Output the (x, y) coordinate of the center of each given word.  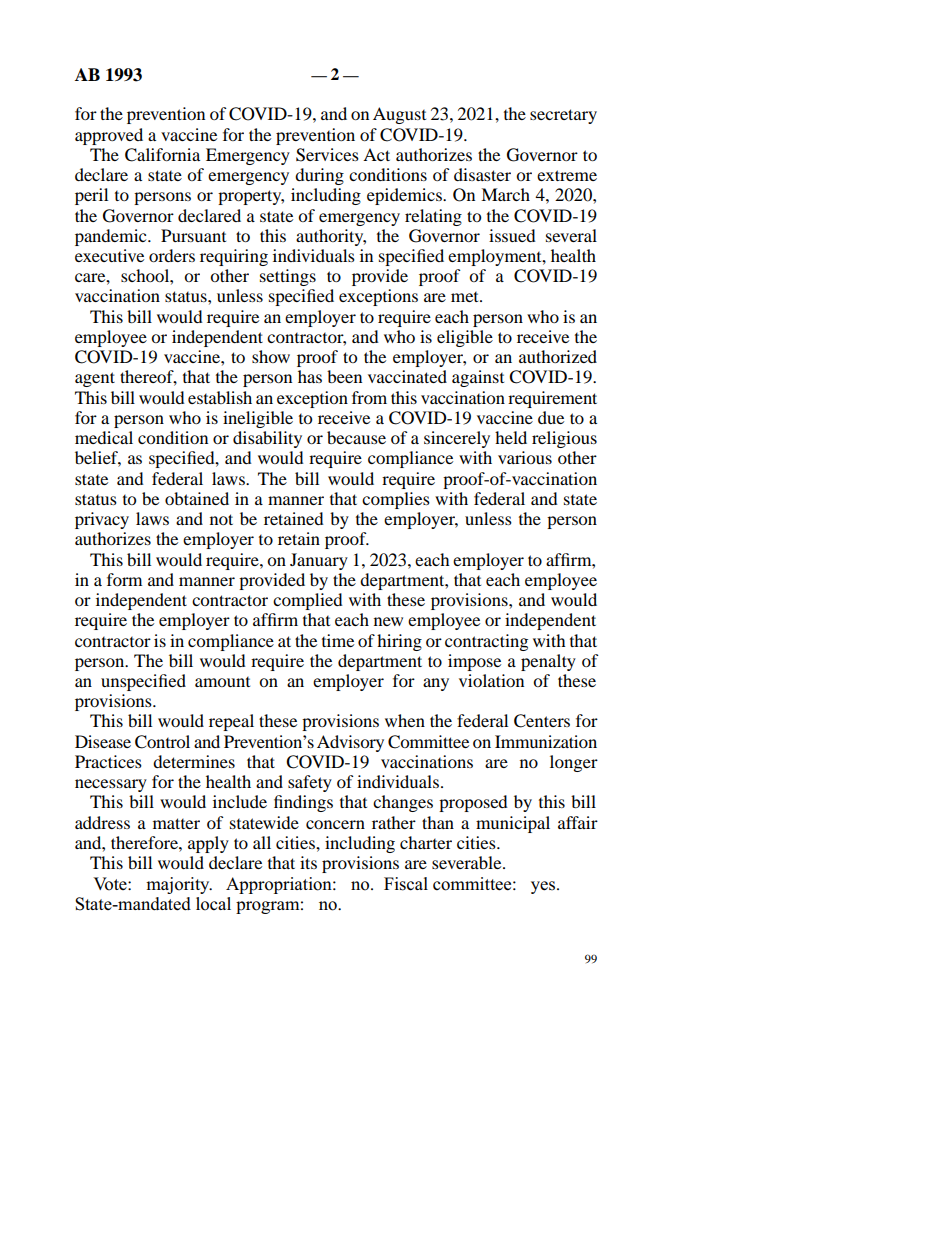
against (478, 378)
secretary (563, 116)
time (338, 640)
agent (95, 379)
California (162, 155)
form (124, 579)
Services (327, 155)
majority (179, 885)
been (344, 376)
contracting (486, 642)
